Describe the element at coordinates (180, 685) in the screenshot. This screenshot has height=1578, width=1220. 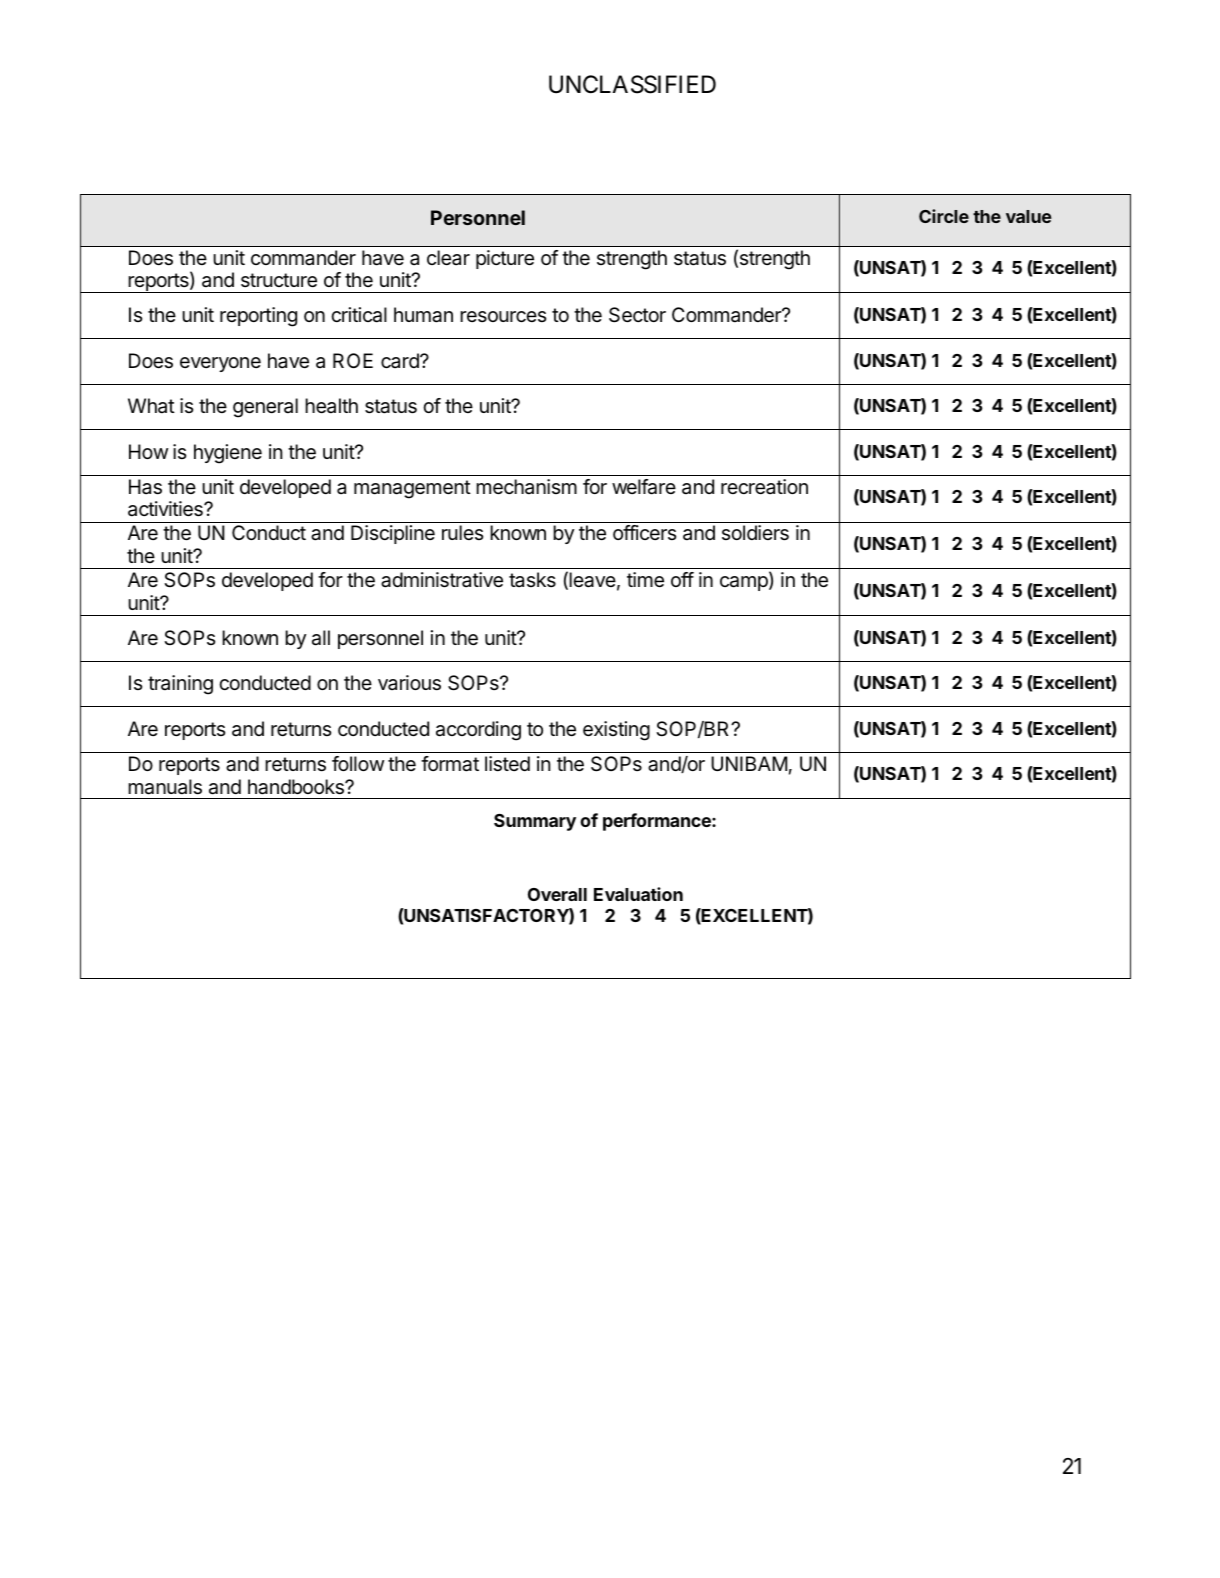
I see `training` at that location.
